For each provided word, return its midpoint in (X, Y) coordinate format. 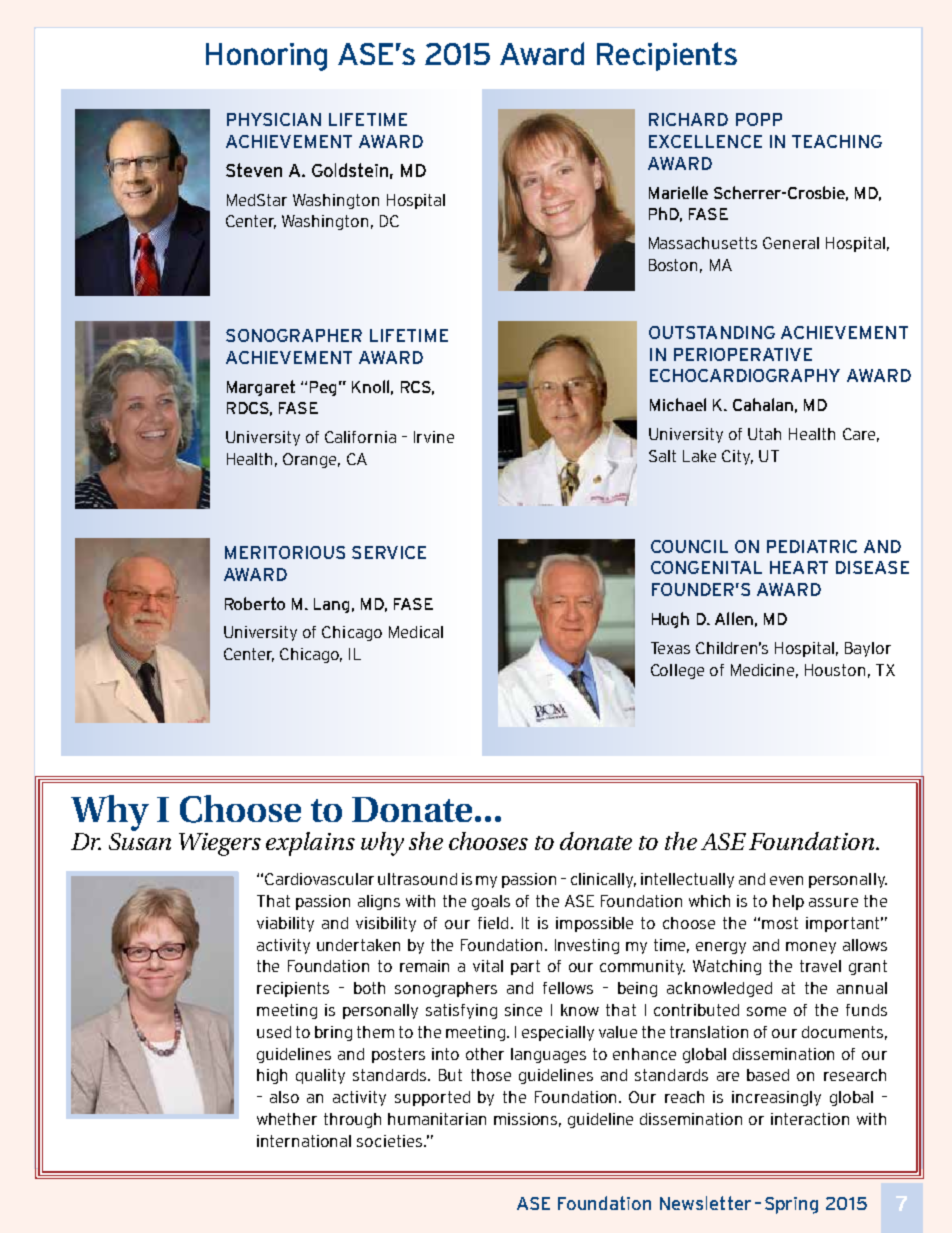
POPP (759, 119)
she (426, 841)
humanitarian (437, 1119)
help (788, 902)
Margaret (261, 388)
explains (310, 844)
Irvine (434, 437)
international (304, 1141)
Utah (764, 434)
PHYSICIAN (274, 119)
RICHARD (688, 119)
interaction (810, 1119)
